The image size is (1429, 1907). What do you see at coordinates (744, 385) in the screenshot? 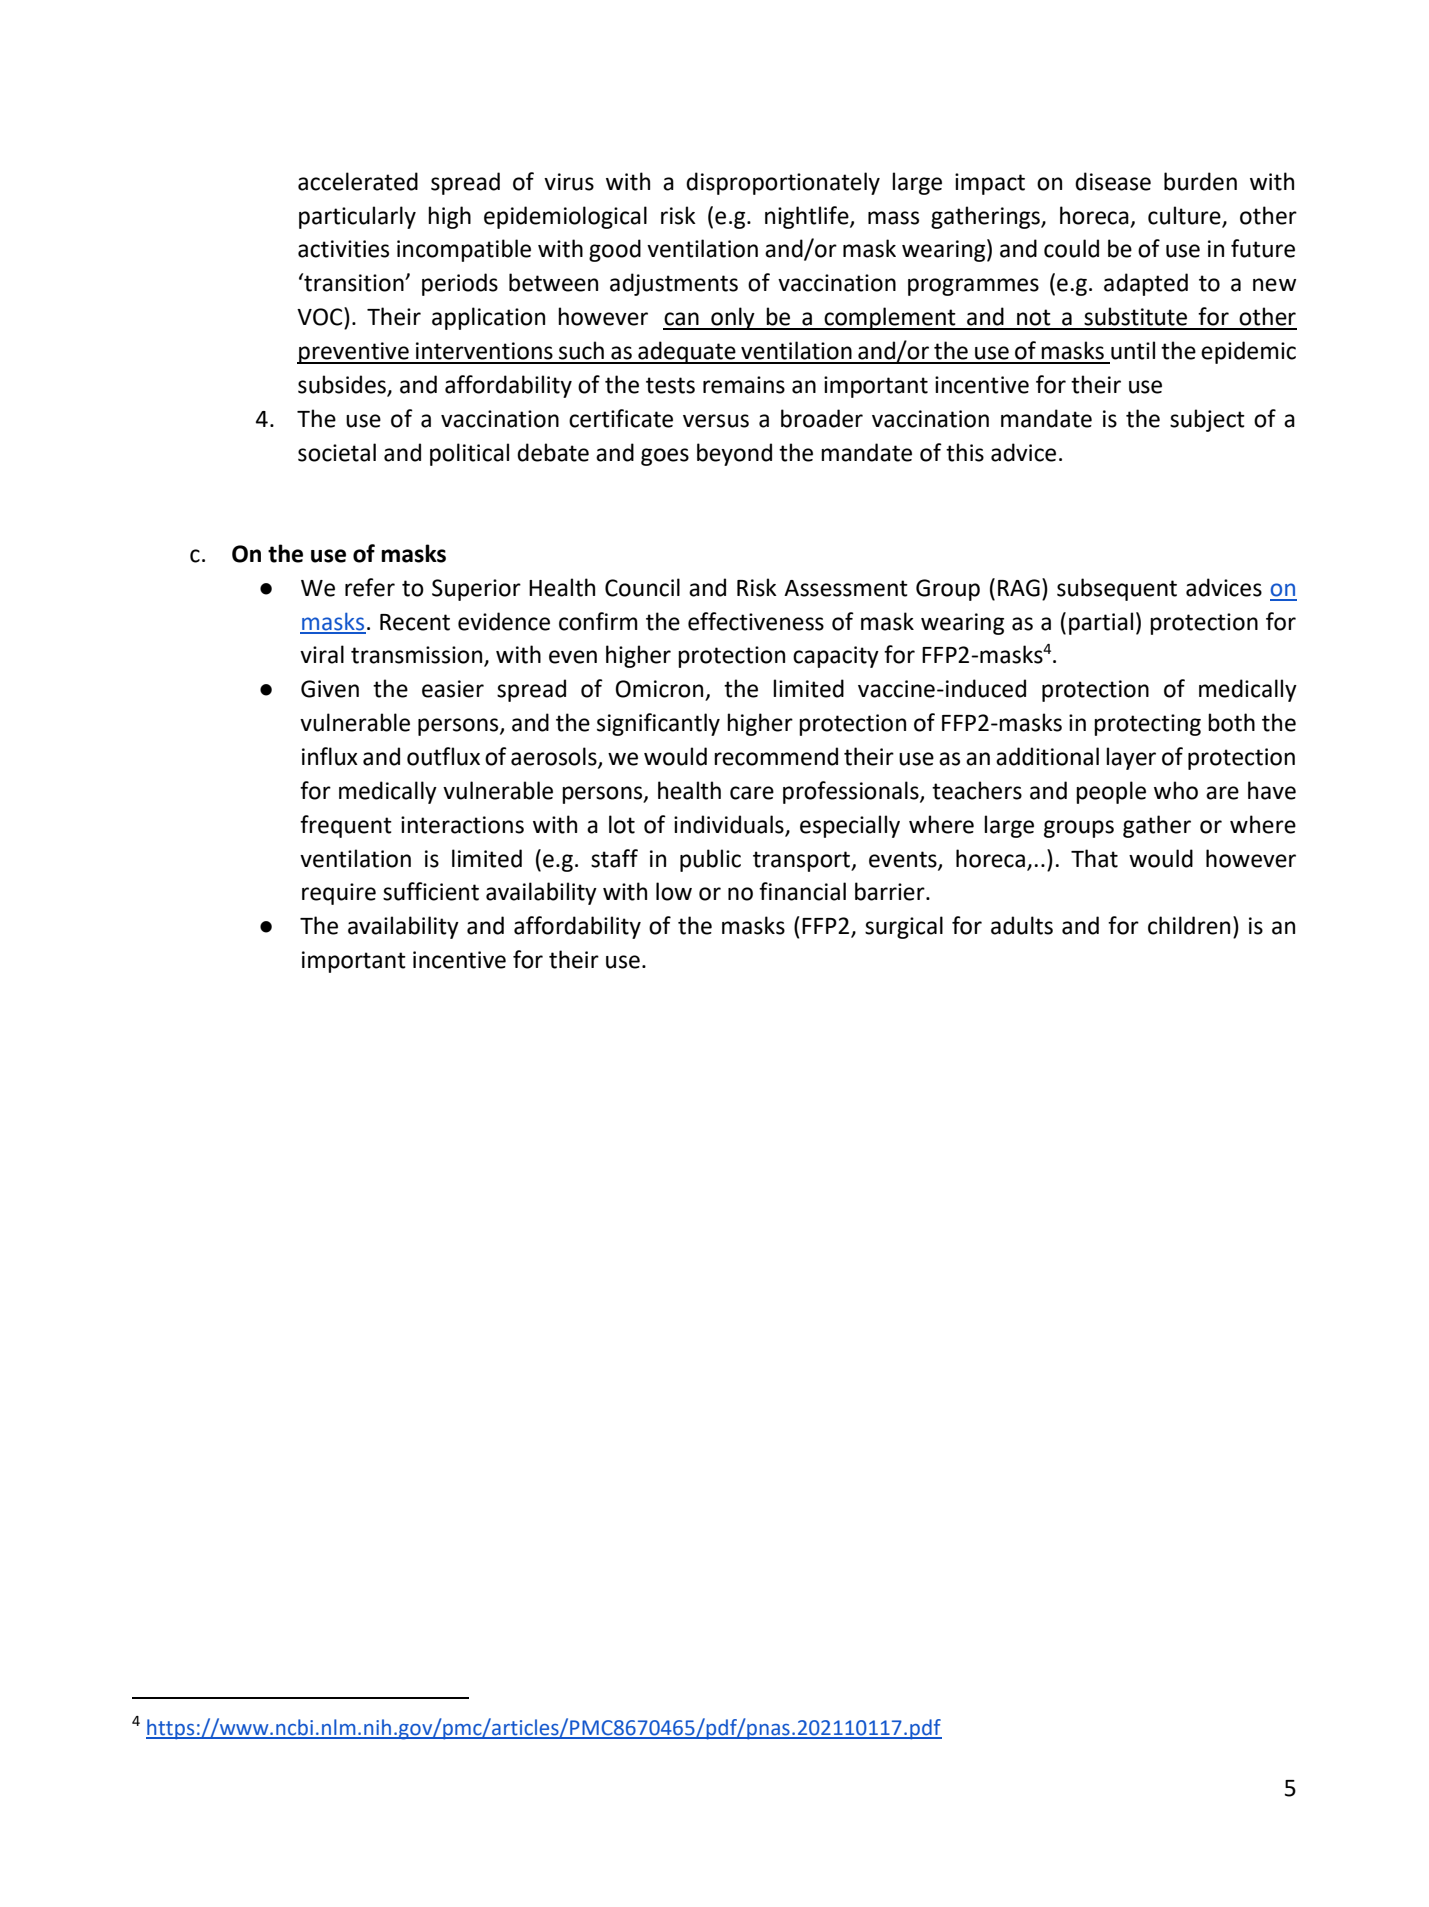
I see `remains` at bounding box center [744, 385].
